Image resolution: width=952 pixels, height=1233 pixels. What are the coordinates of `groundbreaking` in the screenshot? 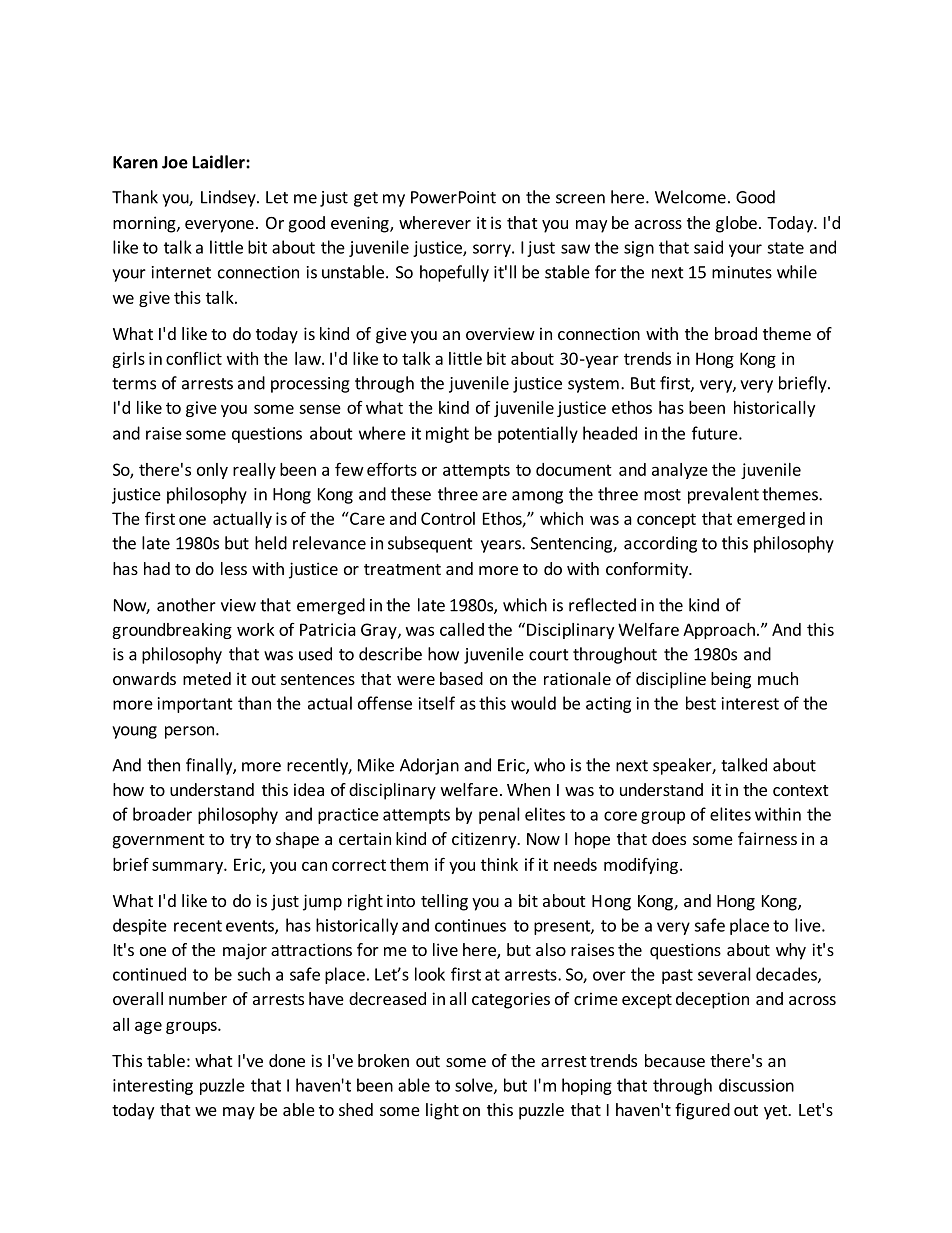 It's located at (172, 631).
